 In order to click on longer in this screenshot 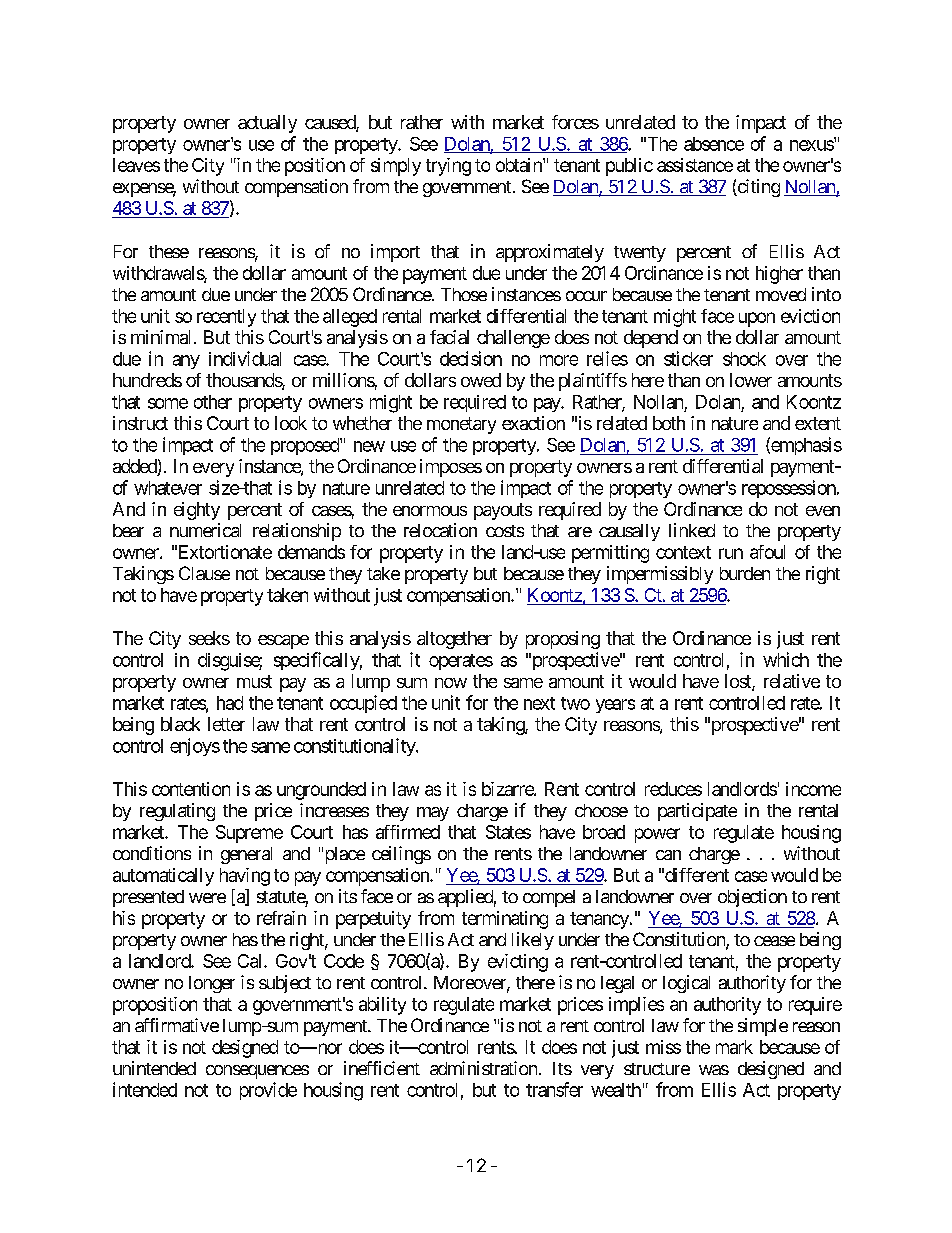, I will do `click(212, 984)`.
